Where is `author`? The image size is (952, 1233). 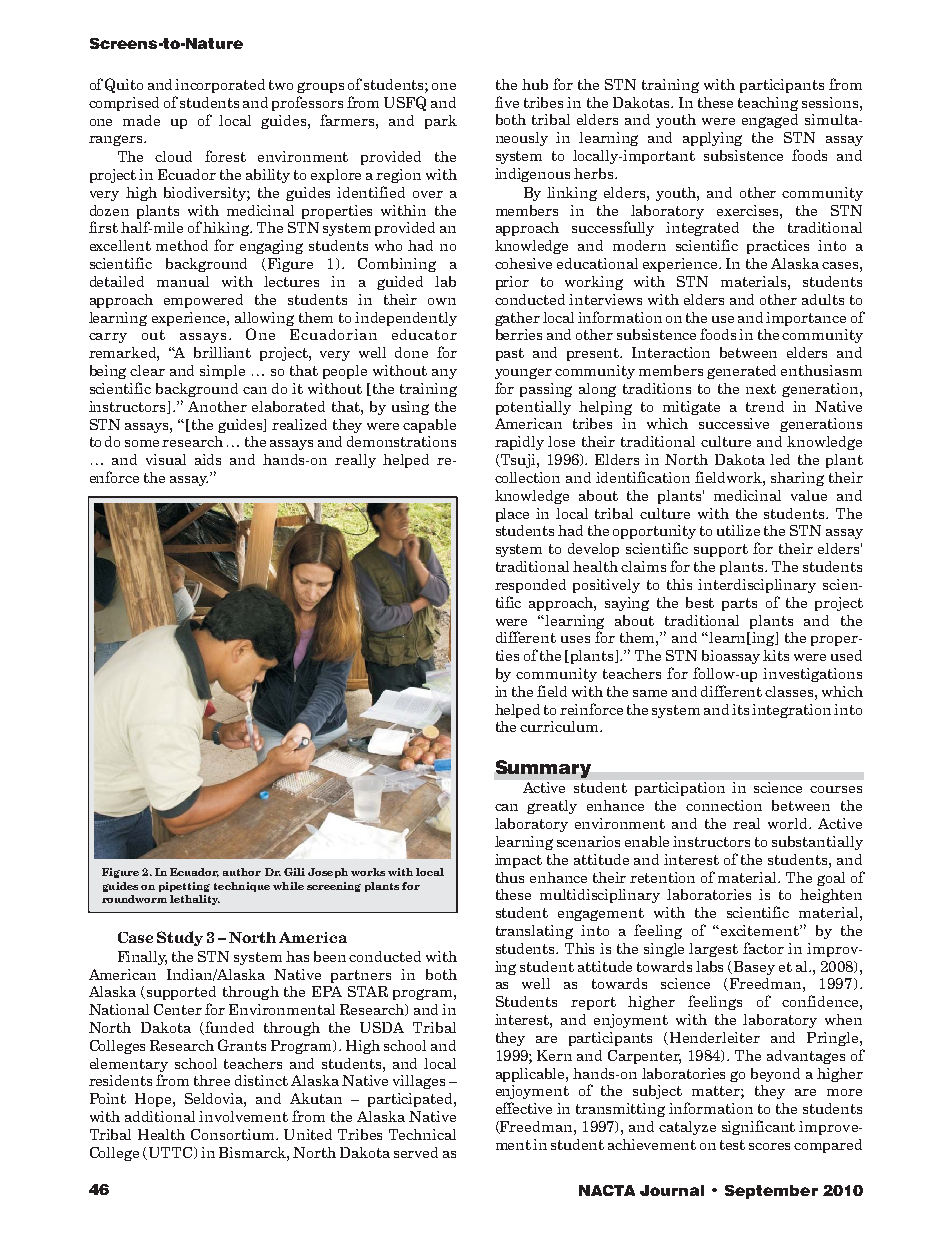 author is located at coordinates (242, 872).
